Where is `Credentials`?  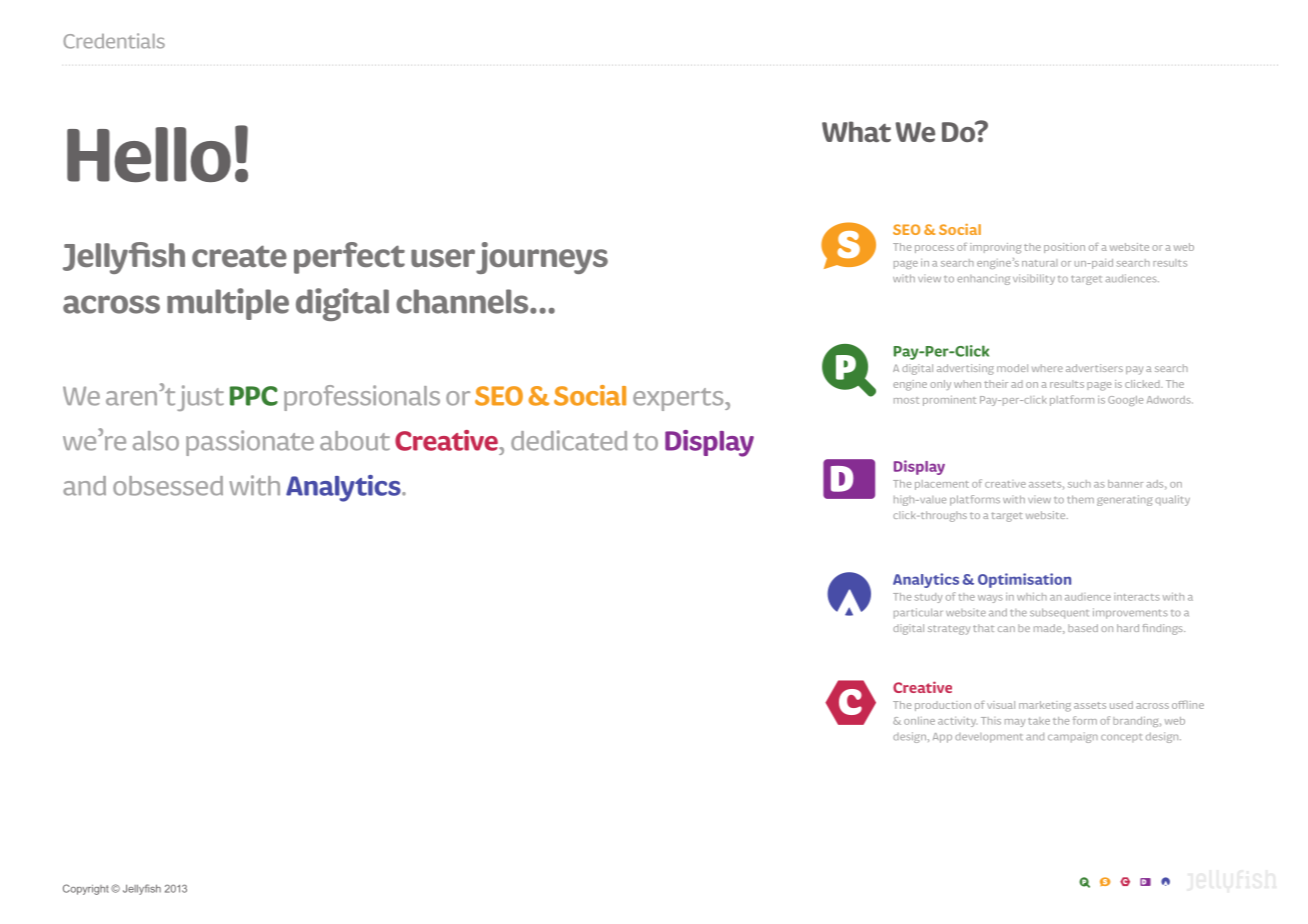 Credentials is located at coordinates (114, 41).
